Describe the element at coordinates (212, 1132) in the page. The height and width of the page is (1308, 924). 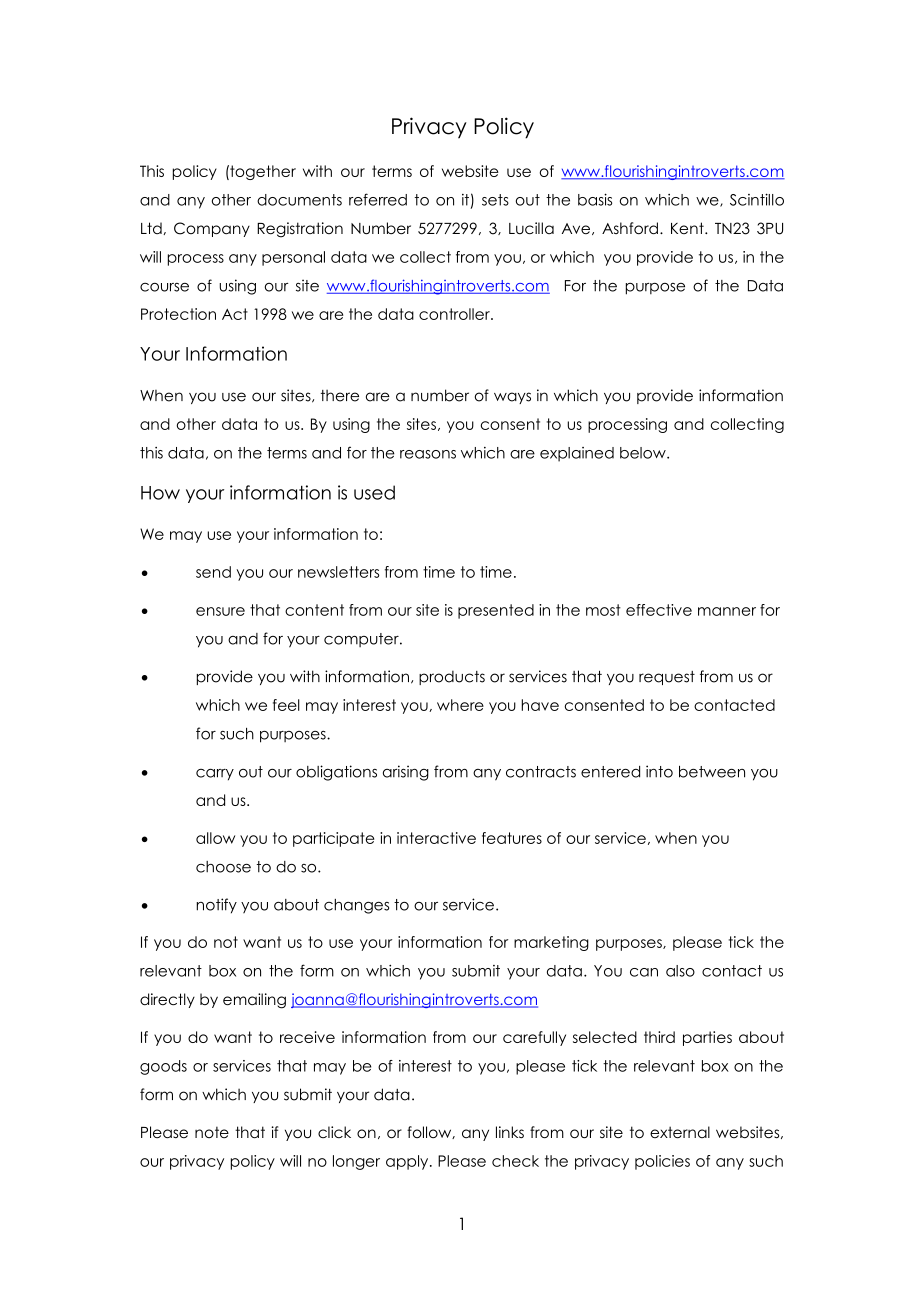
I see `note` at that location.
